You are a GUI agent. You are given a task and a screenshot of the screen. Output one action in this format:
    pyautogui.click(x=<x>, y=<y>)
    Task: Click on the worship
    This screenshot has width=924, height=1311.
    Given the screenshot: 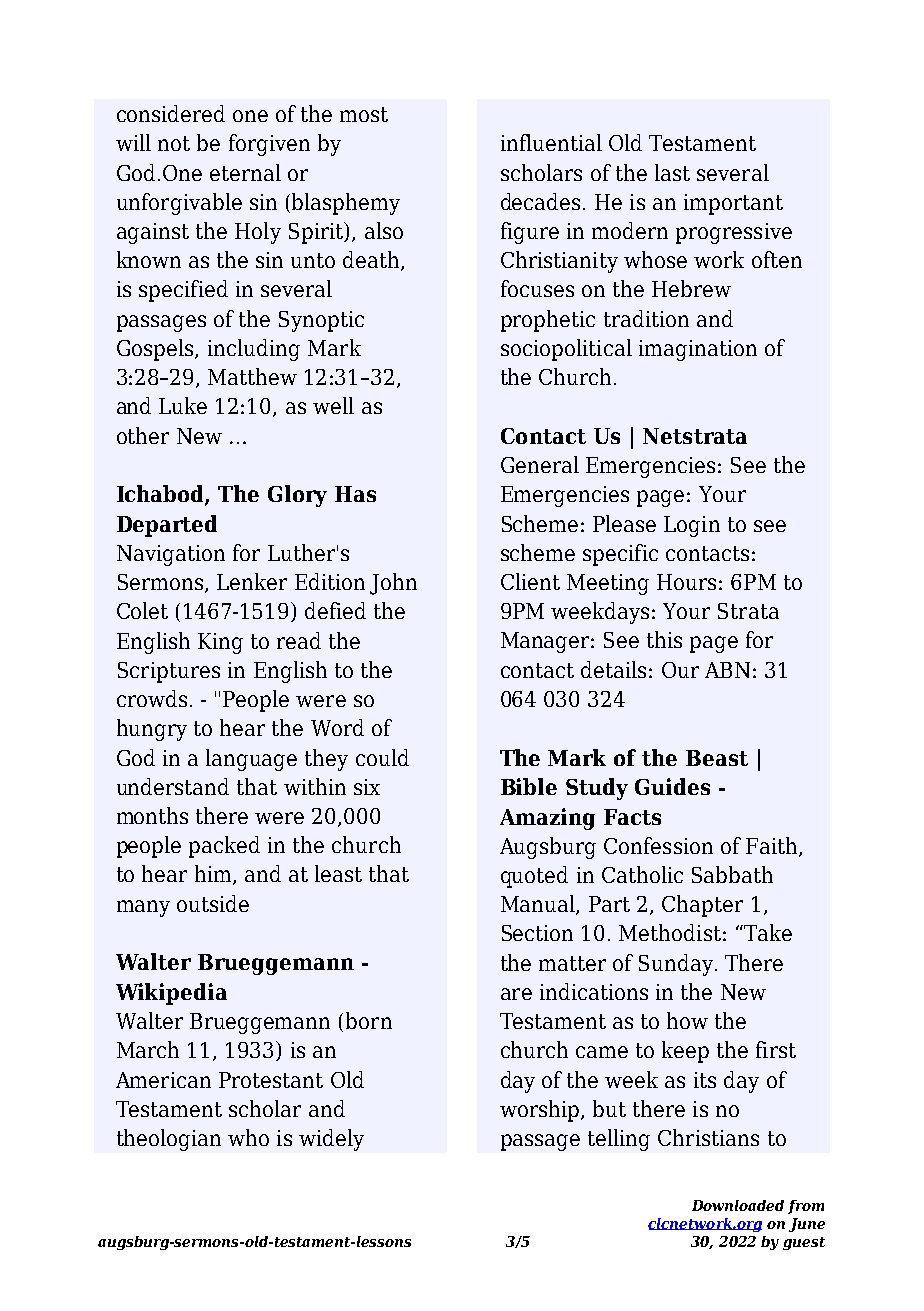 What is the action you would take?
    pyautogui.click(x=539, y=1111)
